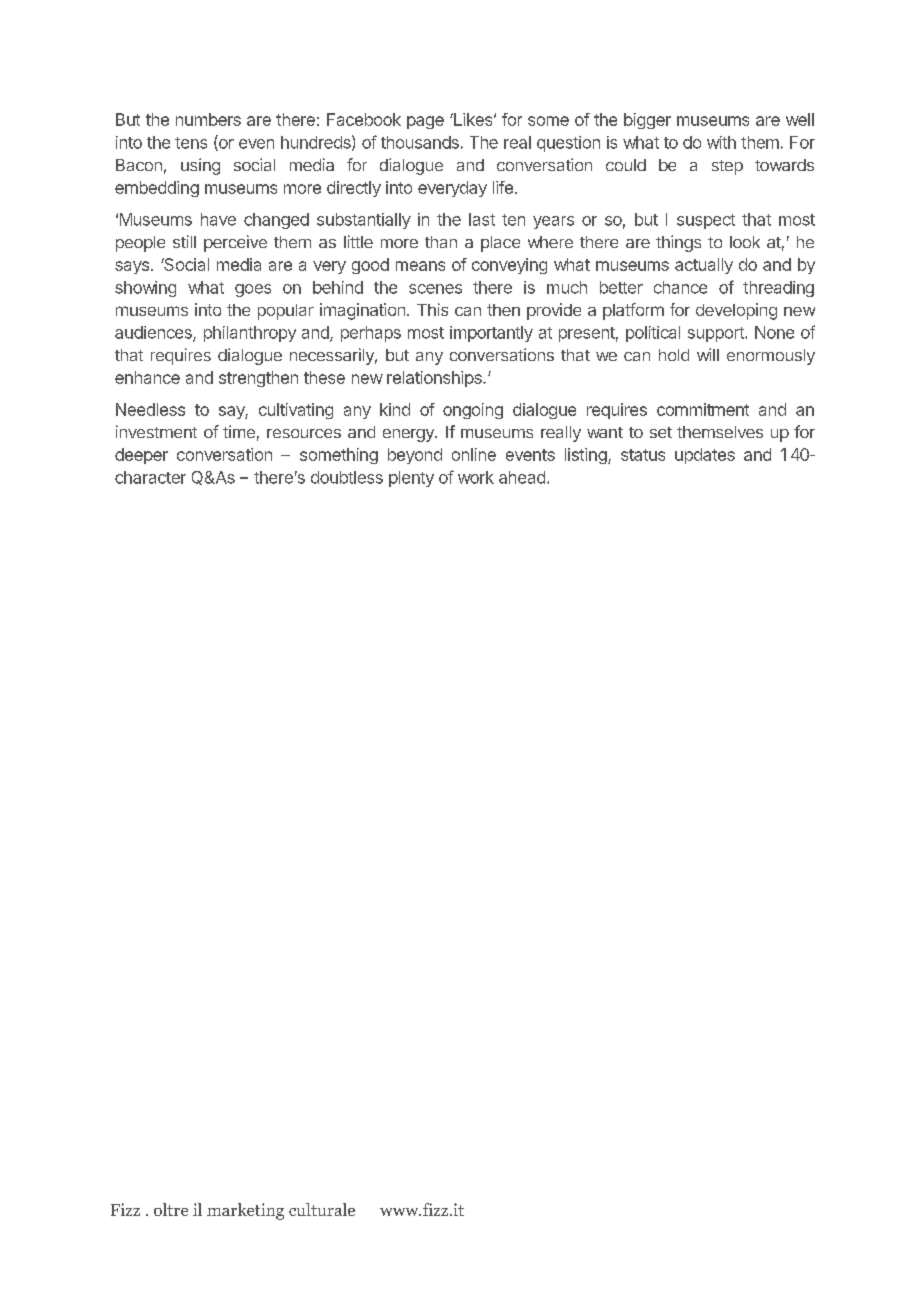 The width and height of the screenshot is (924, 1308). Describe the element at coordinates (420, 142) in the screenshot. I see `thousands` at that location.
